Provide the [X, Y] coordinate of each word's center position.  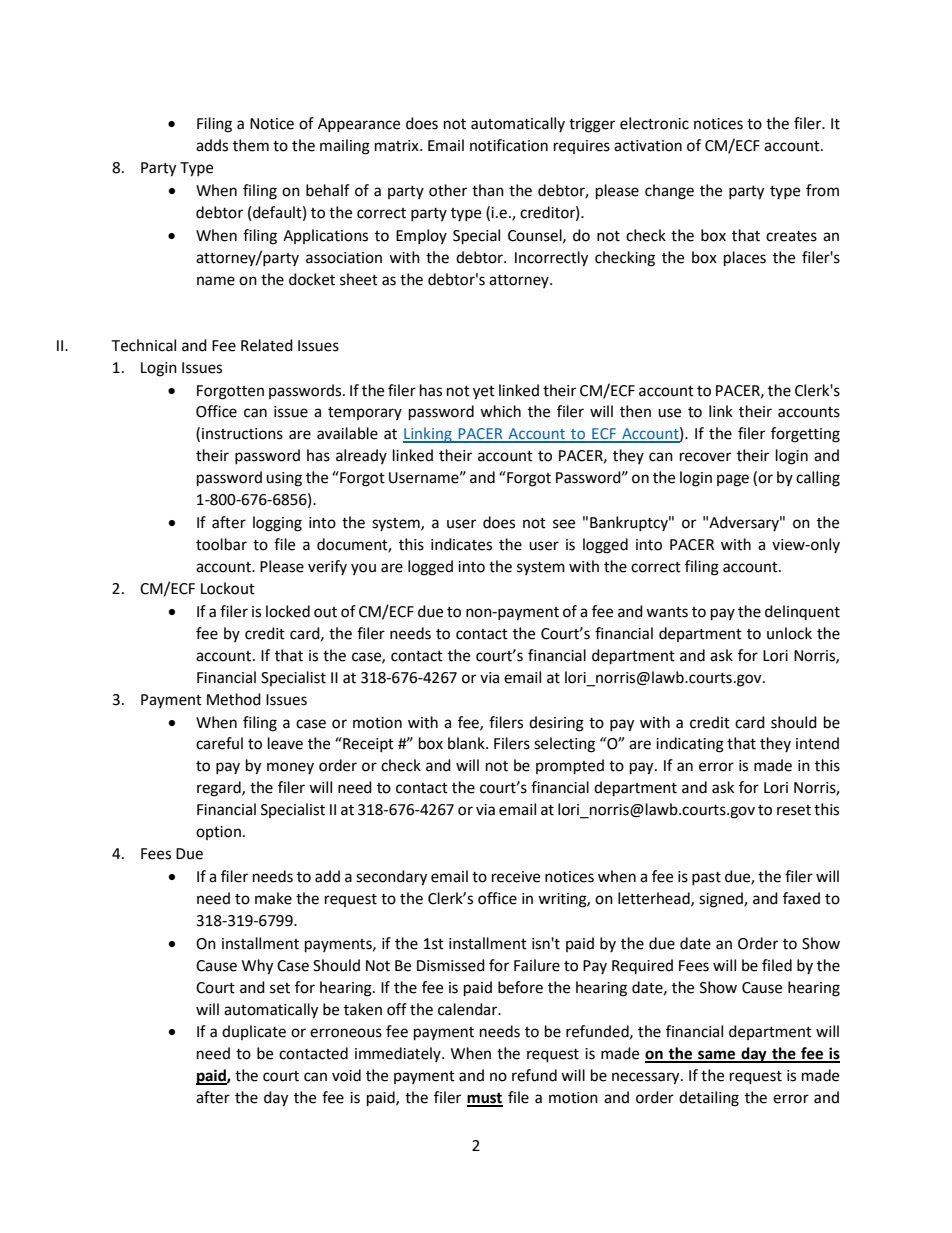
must [485, 1099]
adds [212, 145]
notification [509, 145]
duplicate [254, 1032]
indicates [461, 544]
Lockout [228, 588]
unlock [789, 633]
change [669, 192]
